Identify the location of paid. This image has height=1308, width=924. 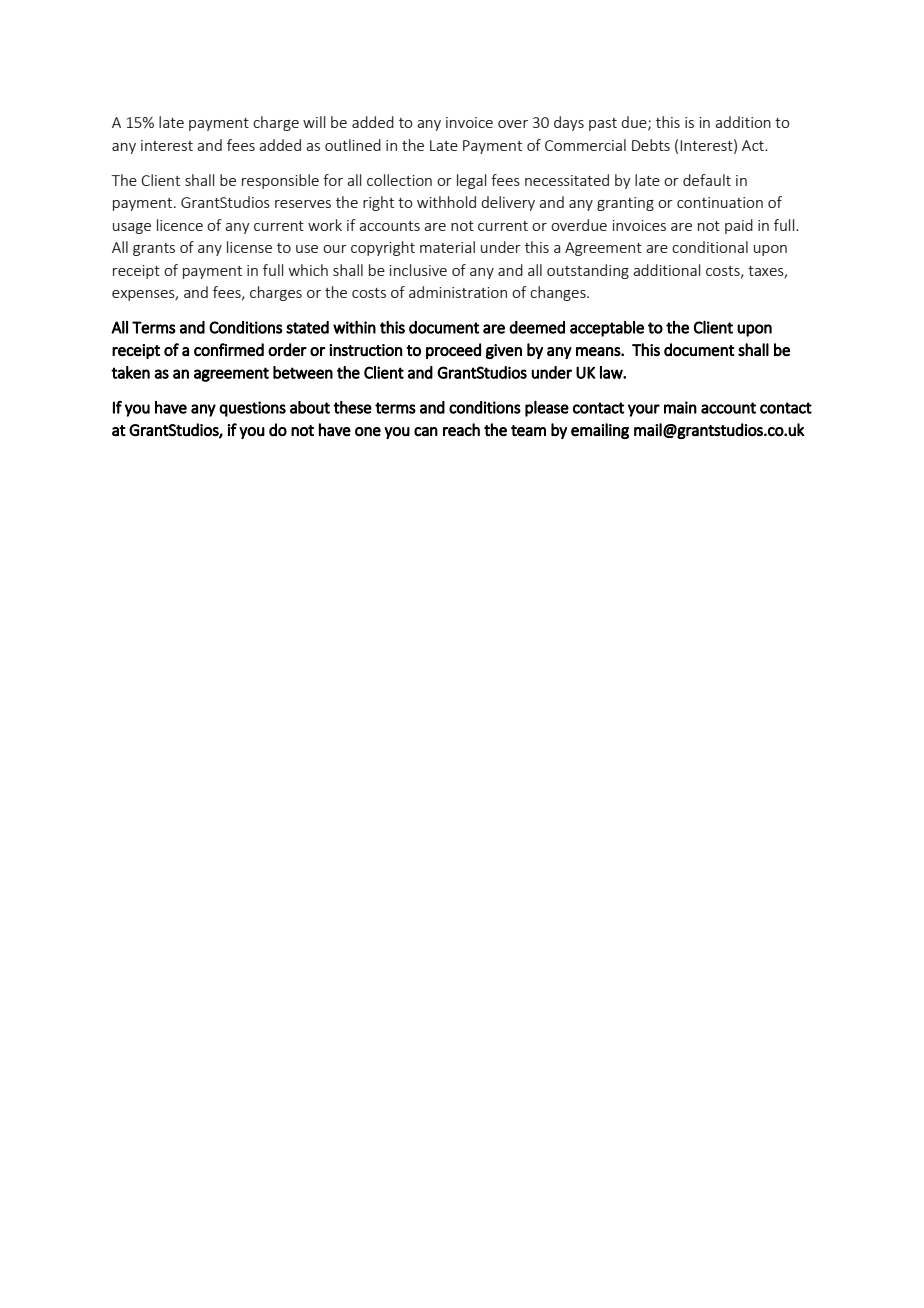
(739, 226).
